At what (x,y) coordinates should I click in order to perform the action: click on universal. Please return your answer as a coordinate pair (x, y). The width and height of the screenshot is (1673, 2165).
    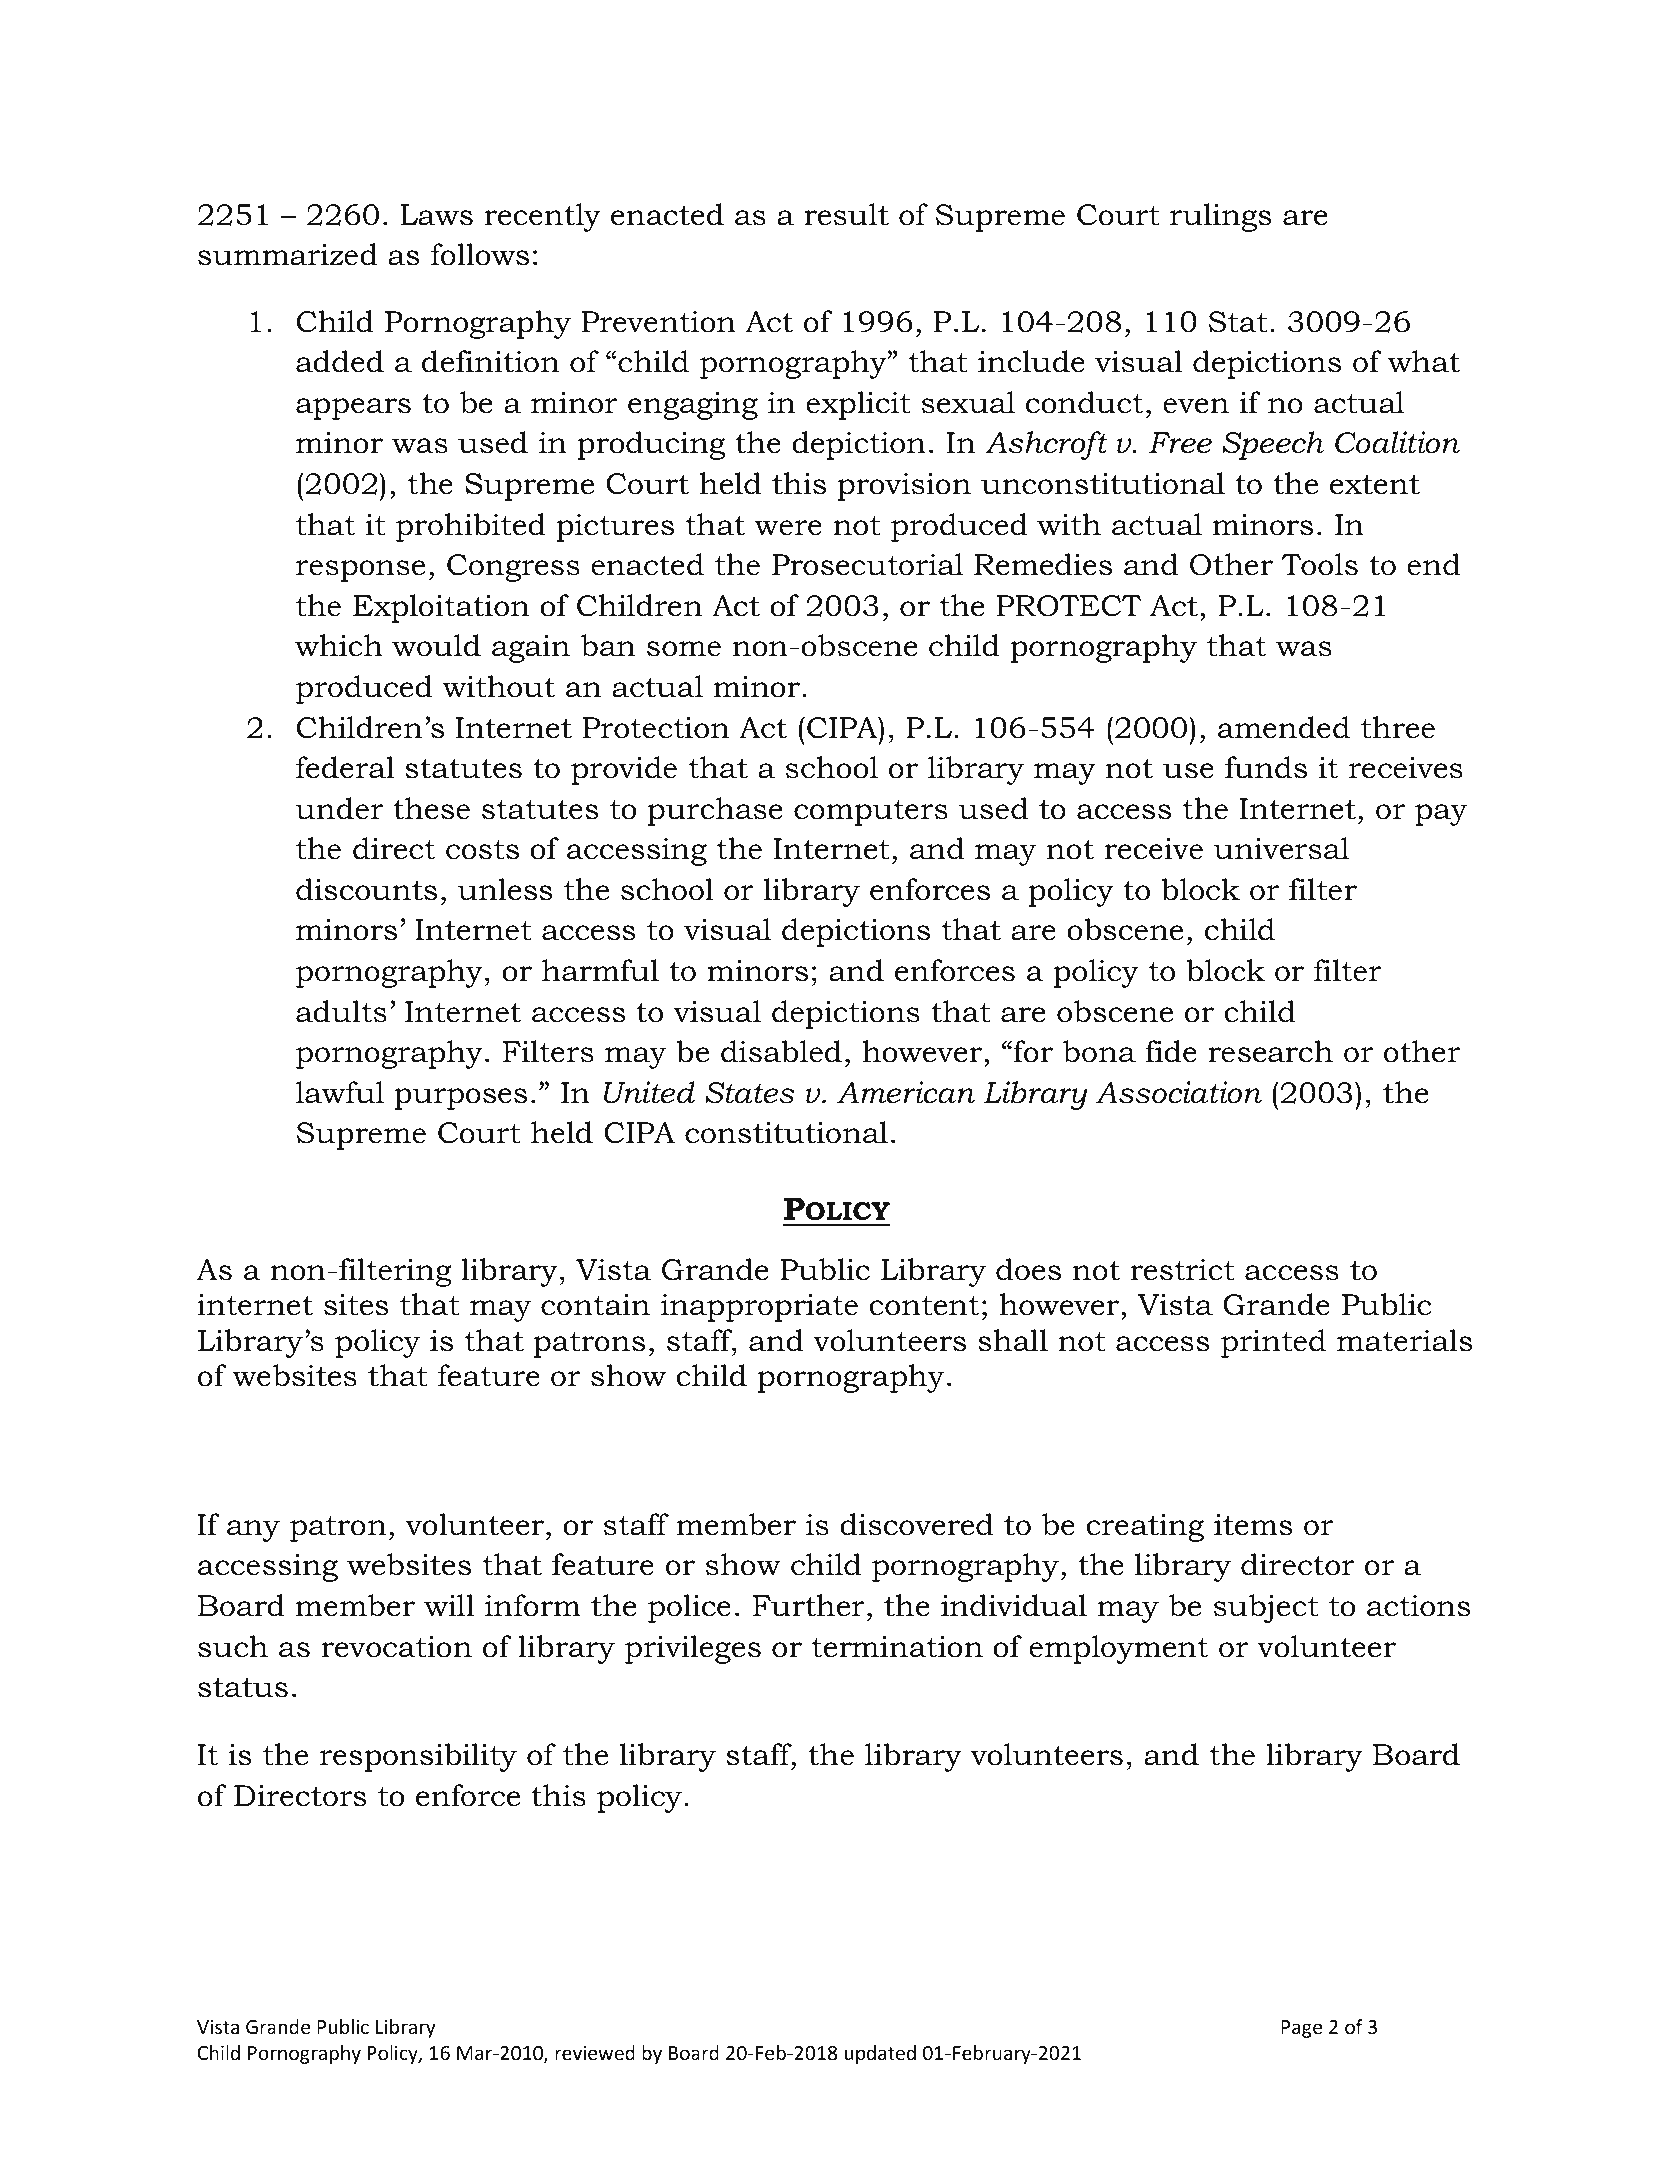
    Looking at the image, I should click on (1281, 848).
